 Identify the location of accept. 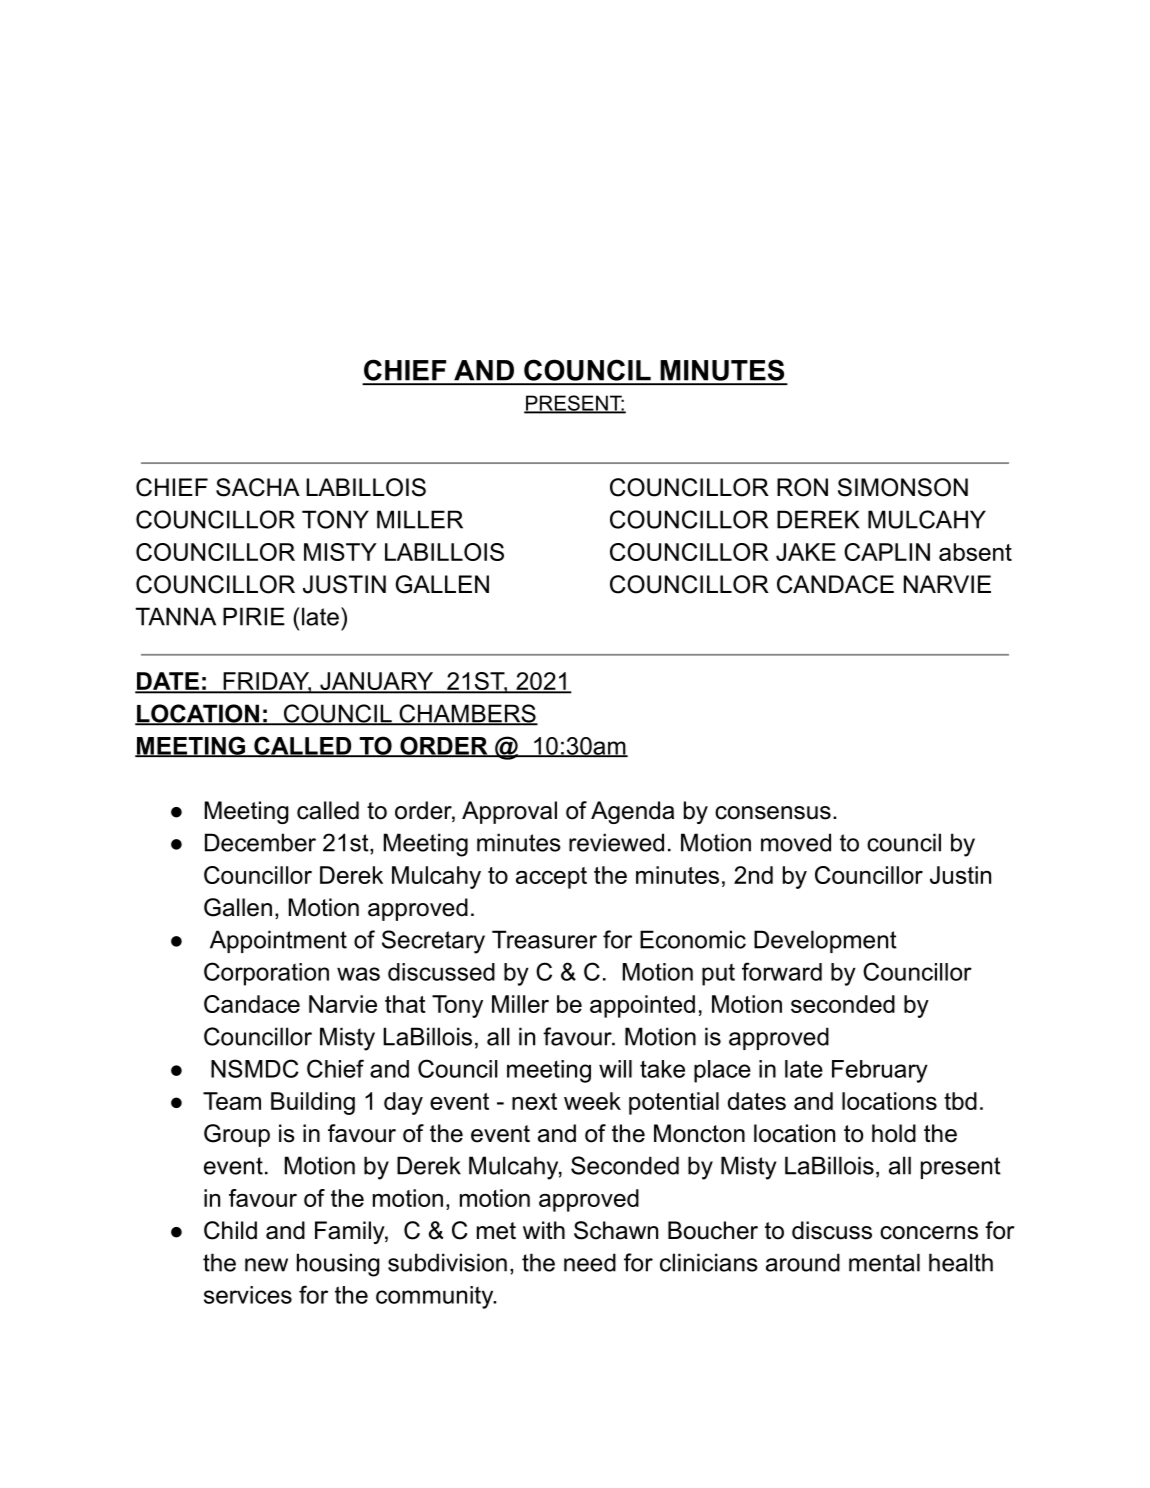
(551, 878).
